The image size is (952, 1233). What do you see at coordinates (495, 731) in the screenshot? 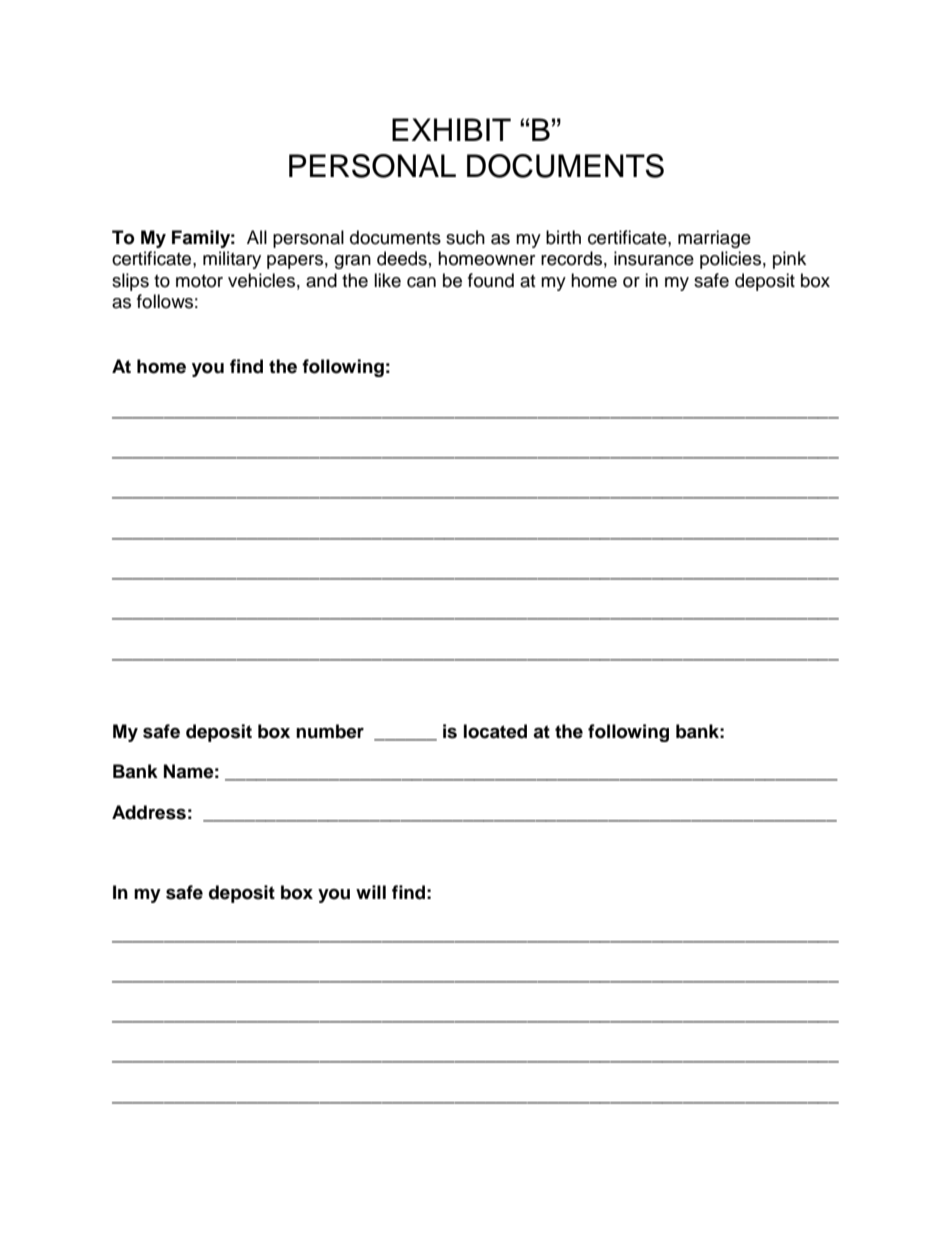
I see `located` at bounding box center [495, 731].
